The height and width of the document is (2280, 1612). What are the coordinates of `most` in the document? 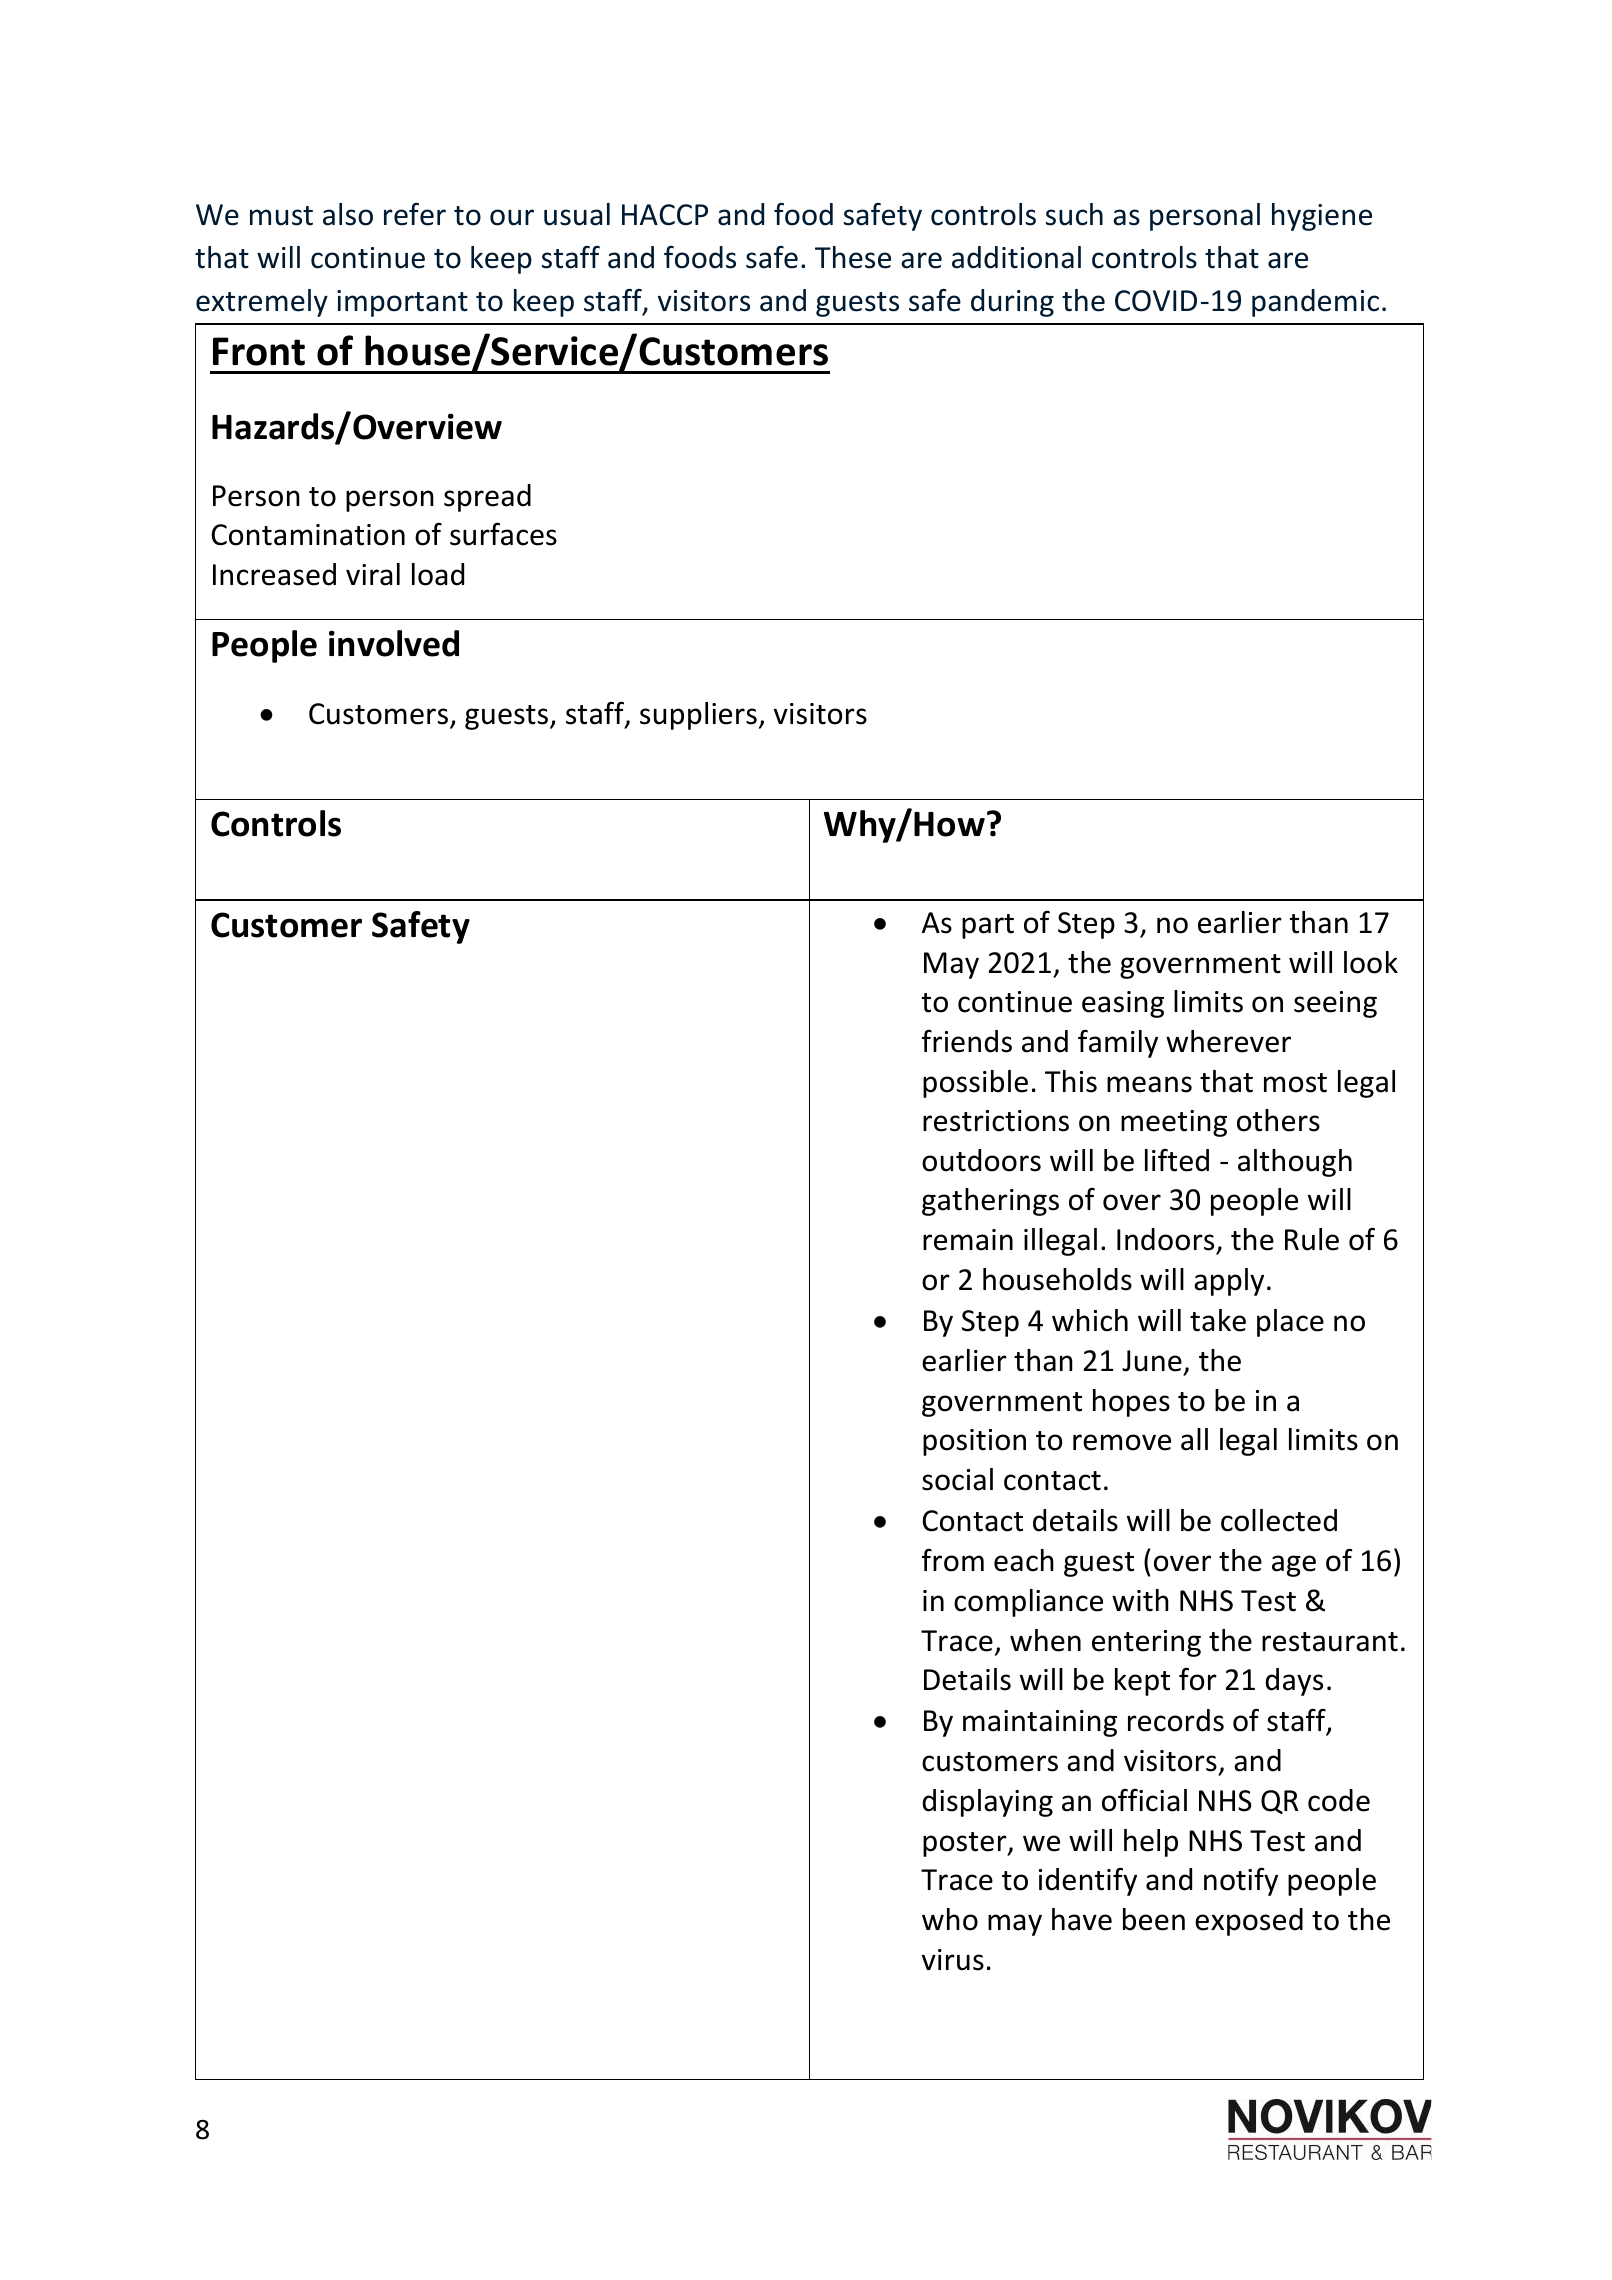 It's located at (1295, 1083).
